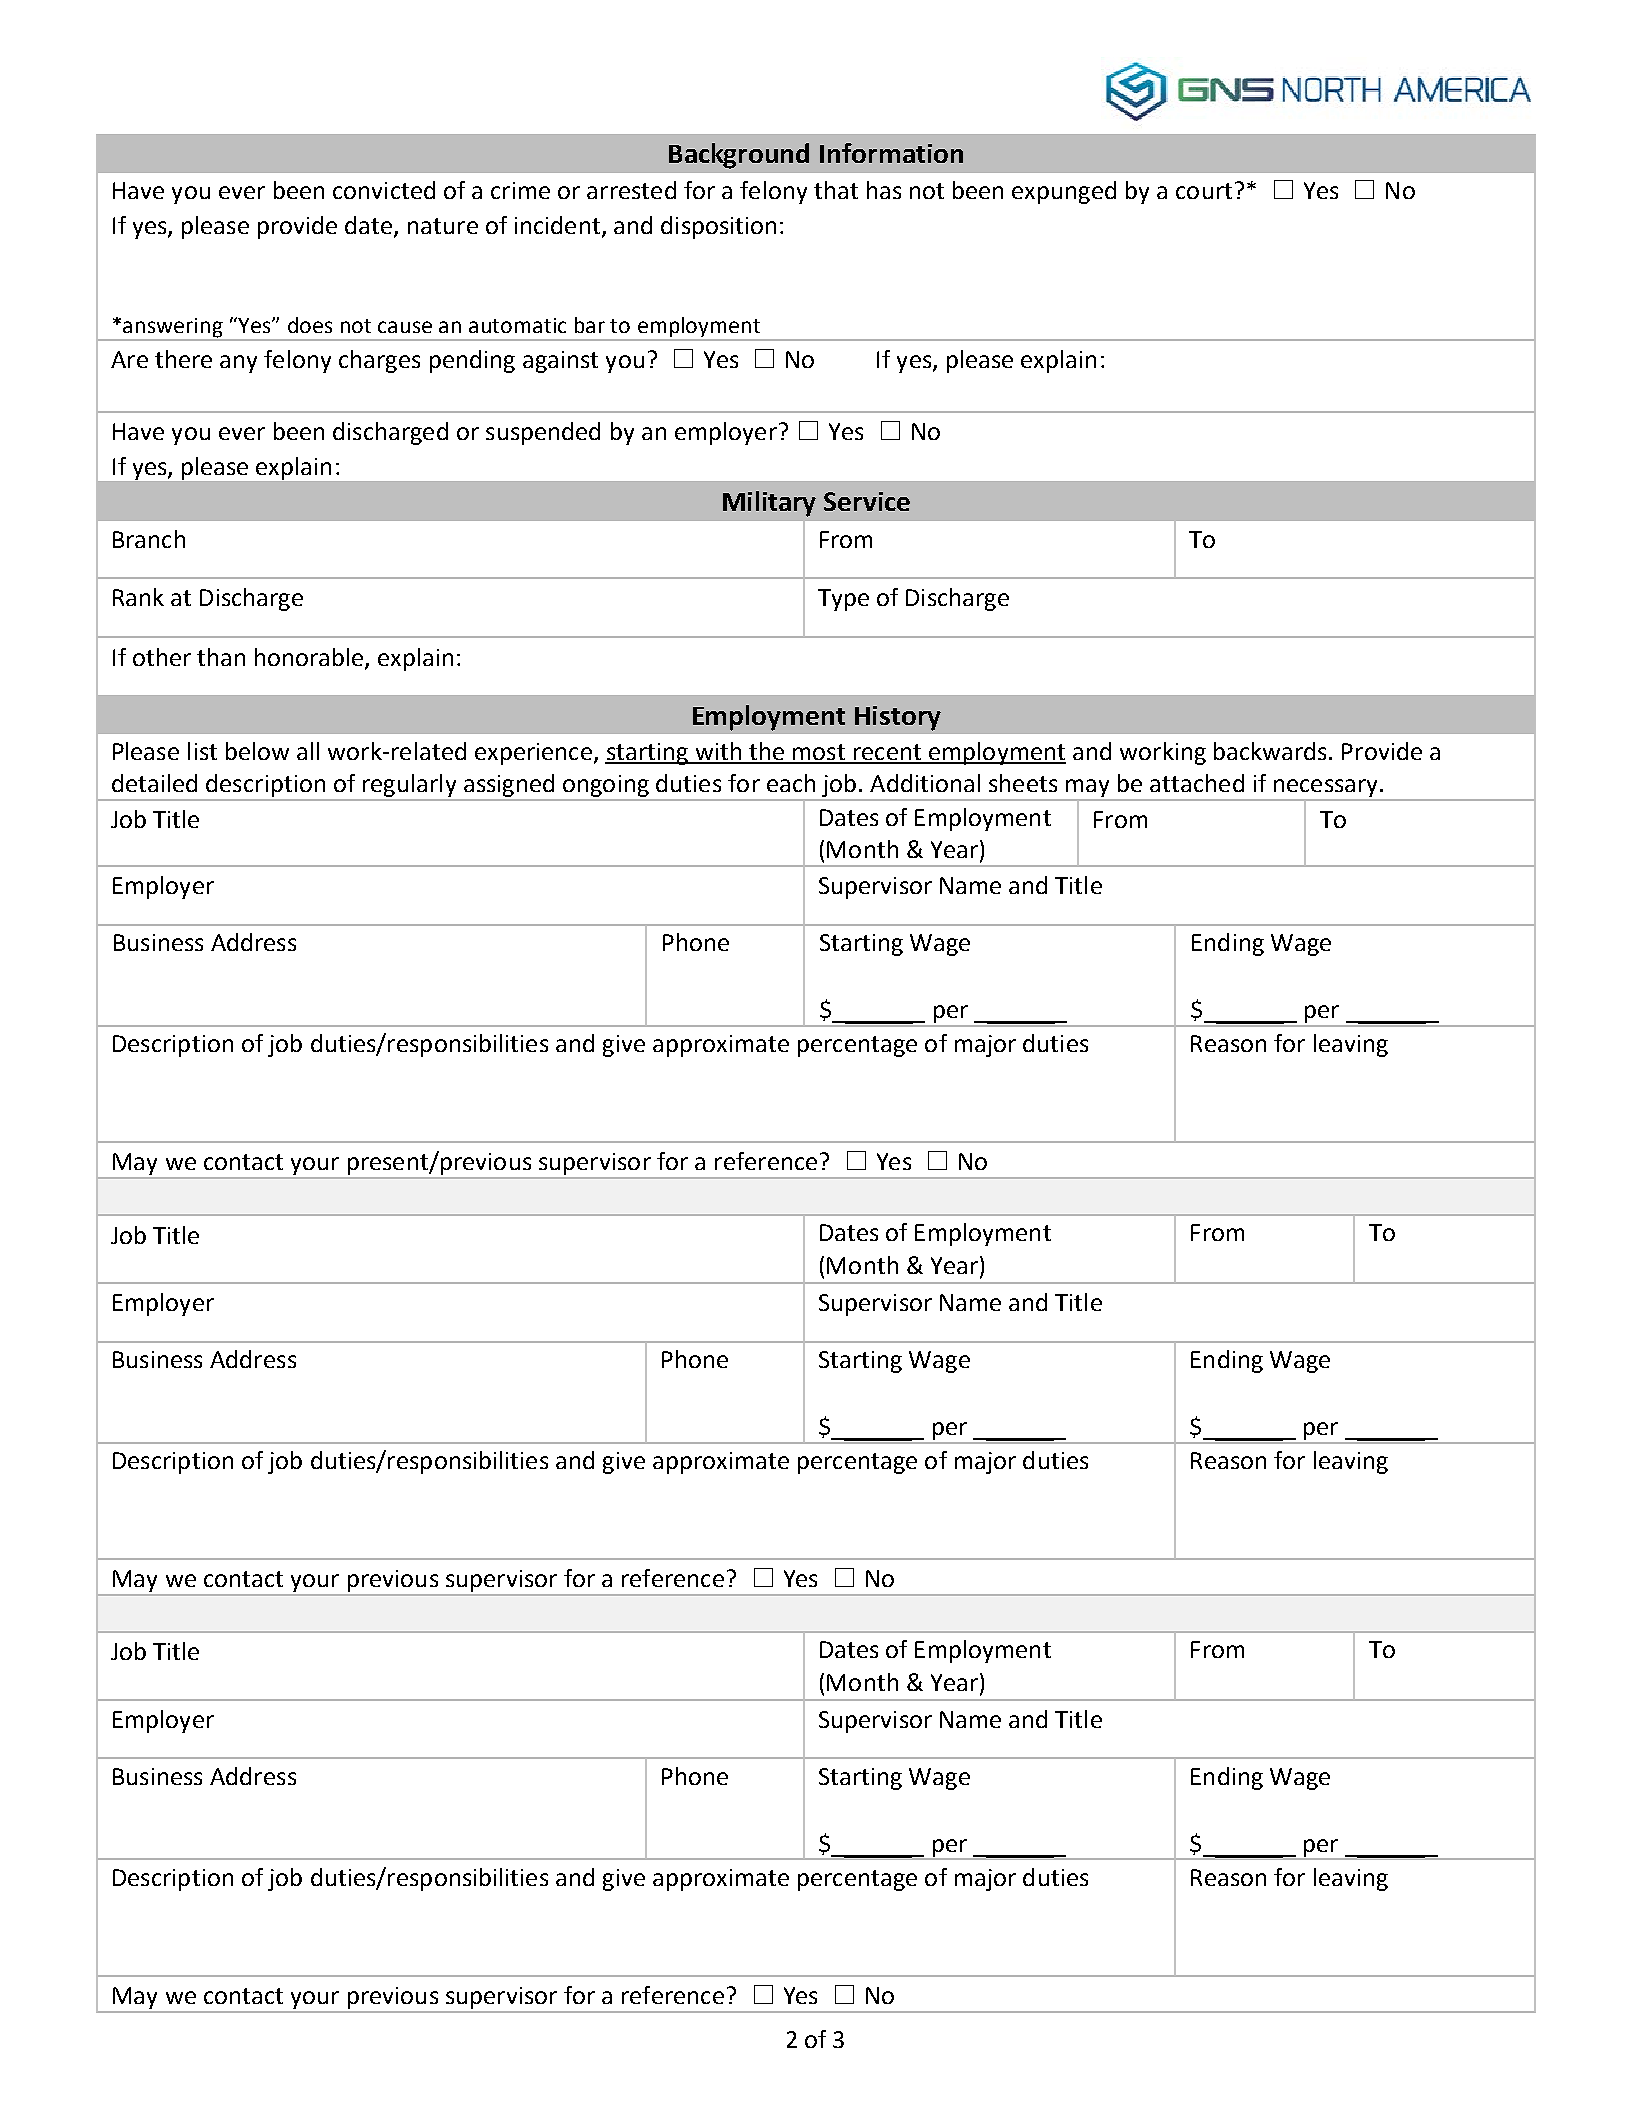 This screenshot has width=1631, height=2110. What do you see at coordinates (898, 718) in the screenshot?
I see `History` at bounding box center [898, 718].
